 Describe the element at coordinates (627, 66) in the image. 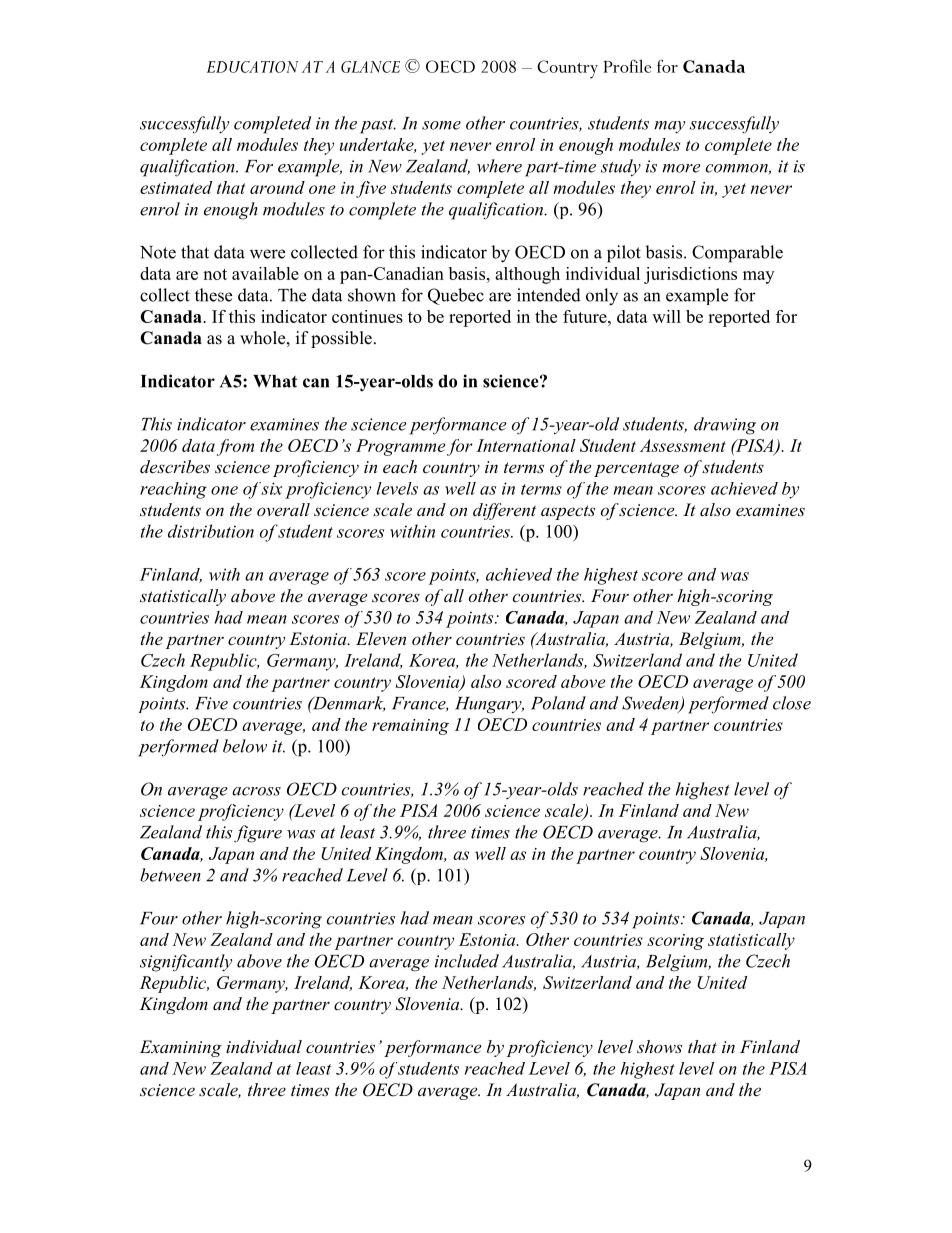

I see `Profile` at that location.
